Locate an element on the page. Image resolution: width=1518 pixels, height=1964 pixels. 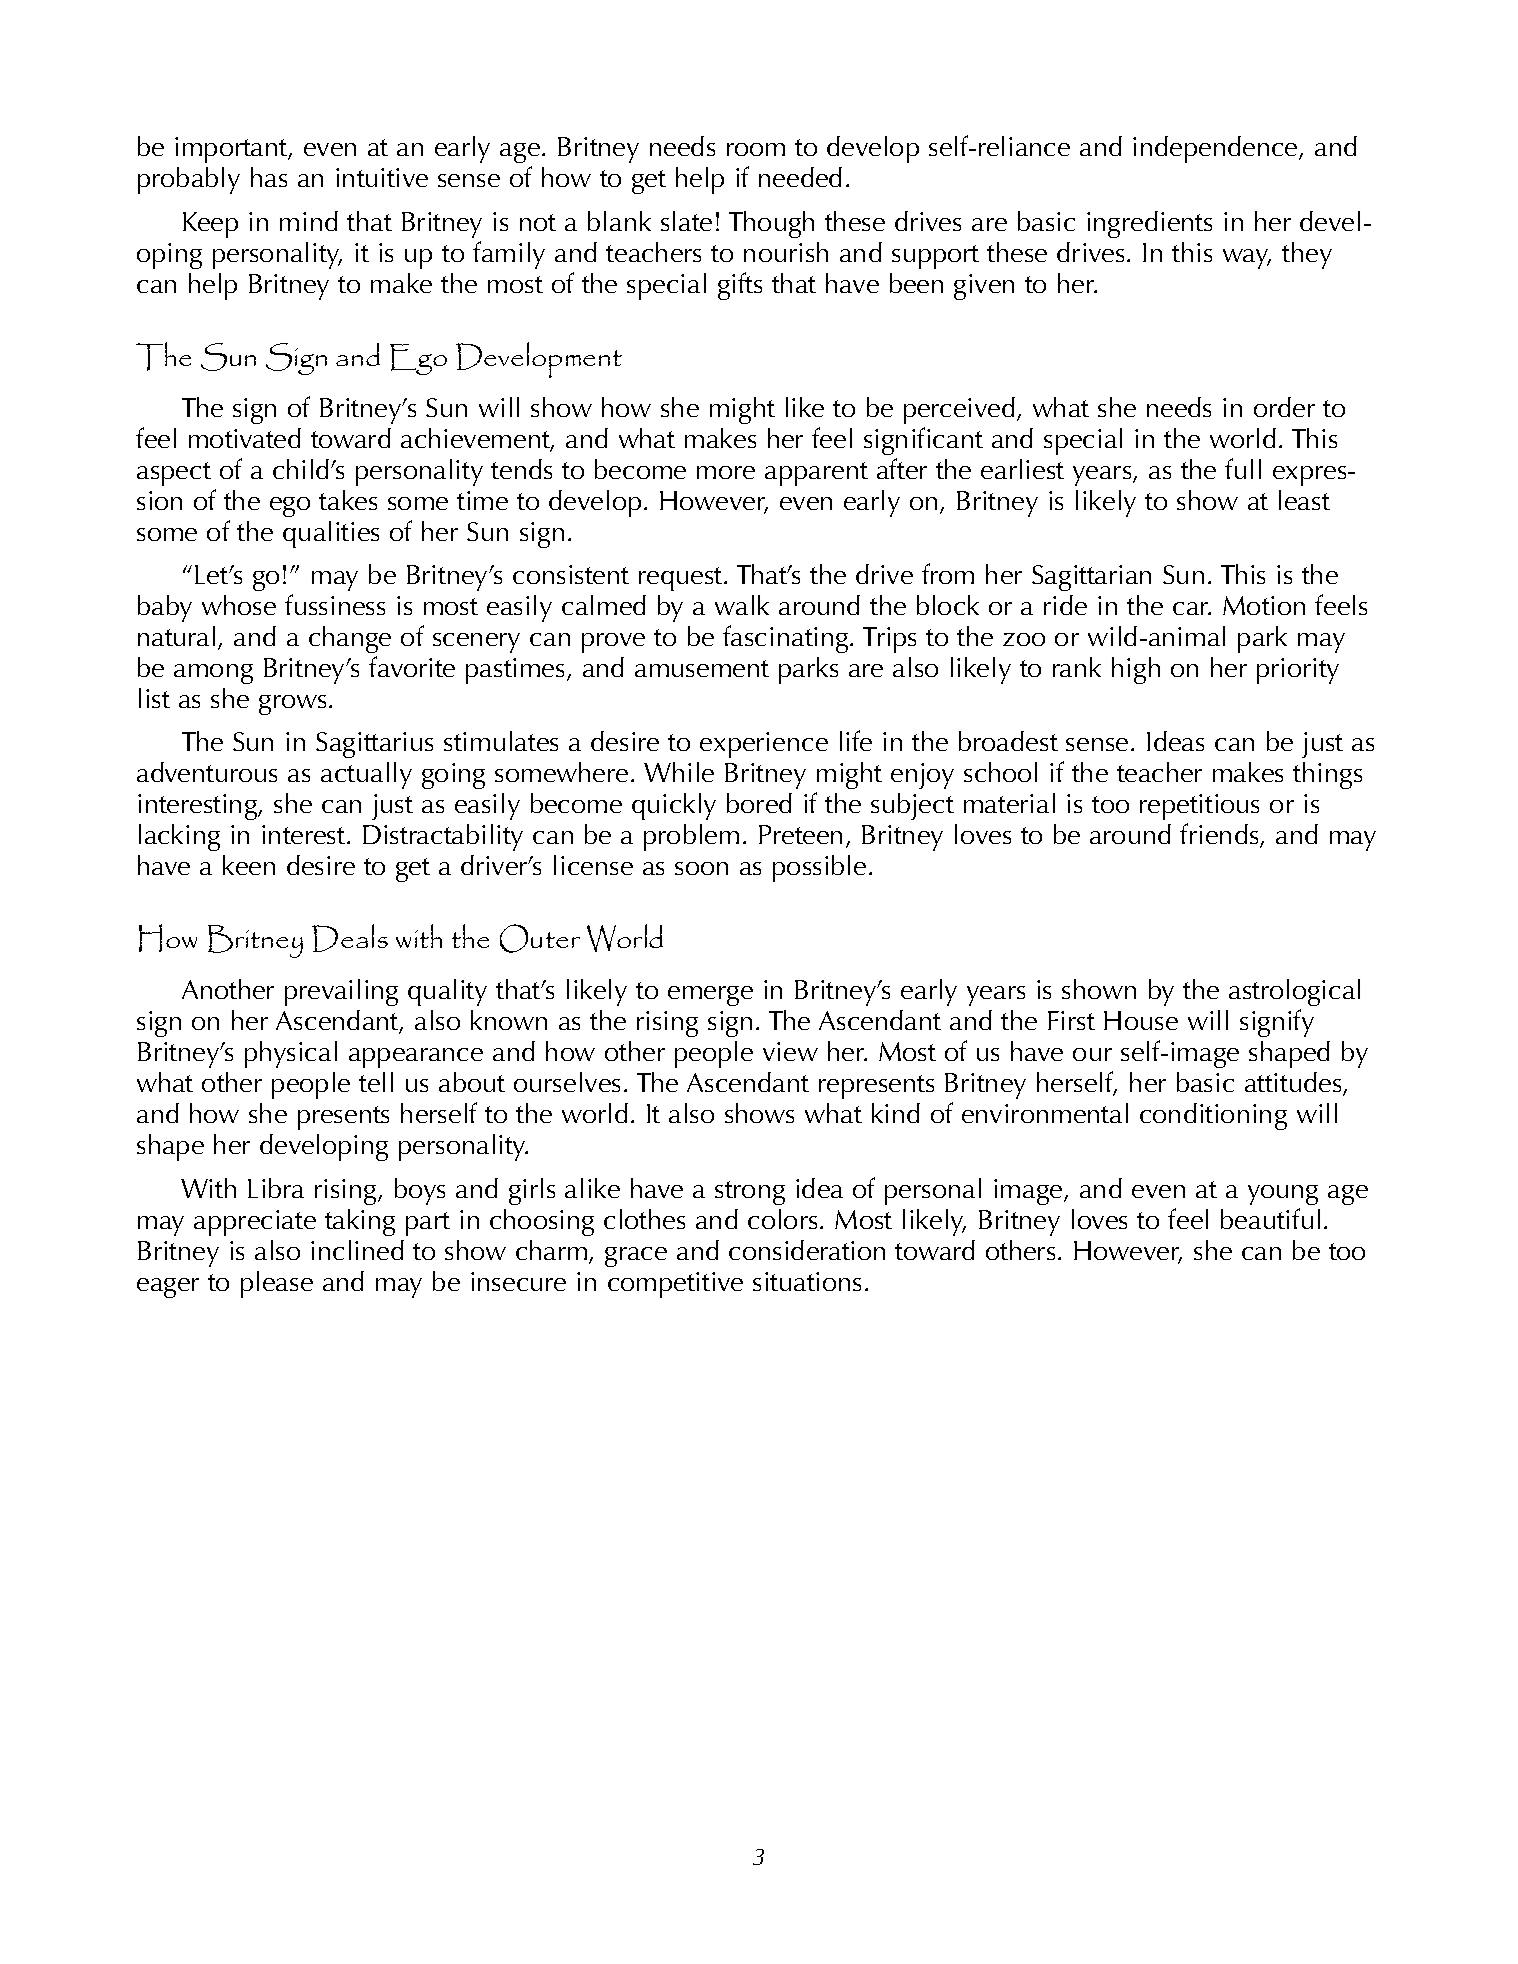
prevailing is located at coordinates (341, 992).
